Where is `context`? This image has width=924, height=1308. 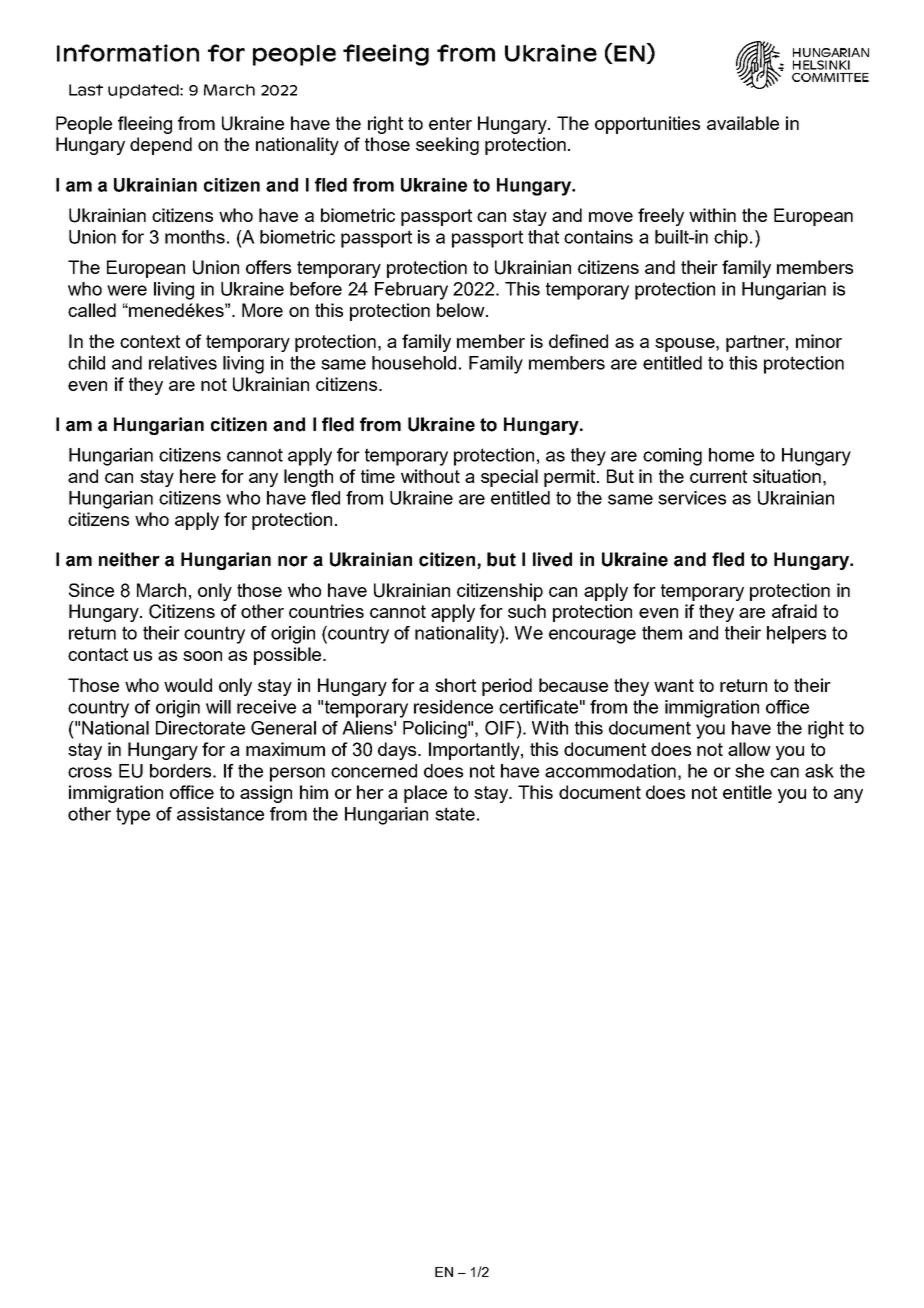
context is located at coordinates (150, 341).
